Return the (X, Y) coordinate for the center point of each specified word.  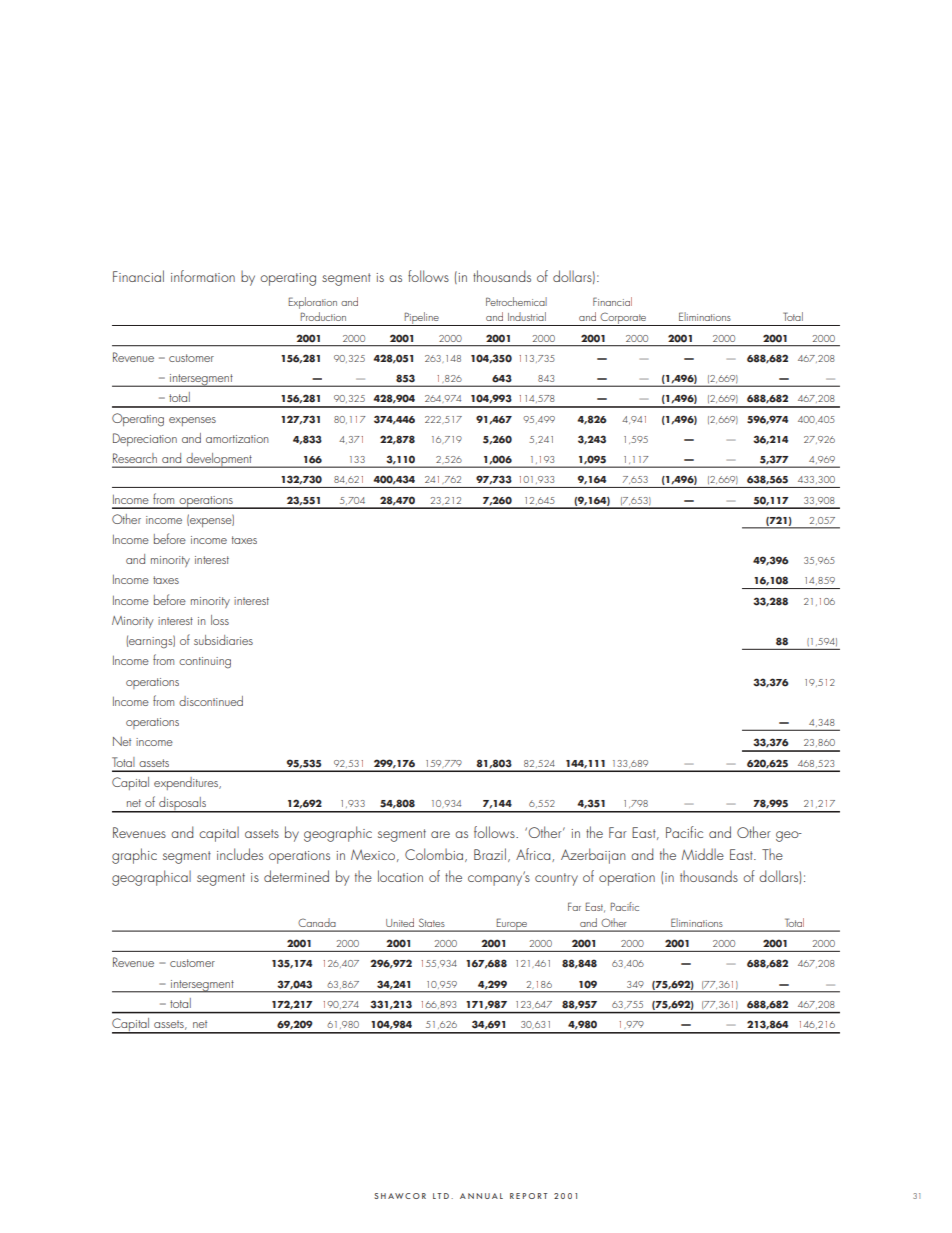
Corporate (623, 319)
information (203, 276)
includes (240, 854)
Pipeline (422, 319)
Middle (703, 854)
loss (220, 620)
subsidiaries (223, 640)
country (556, 879)
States (431, 923)
